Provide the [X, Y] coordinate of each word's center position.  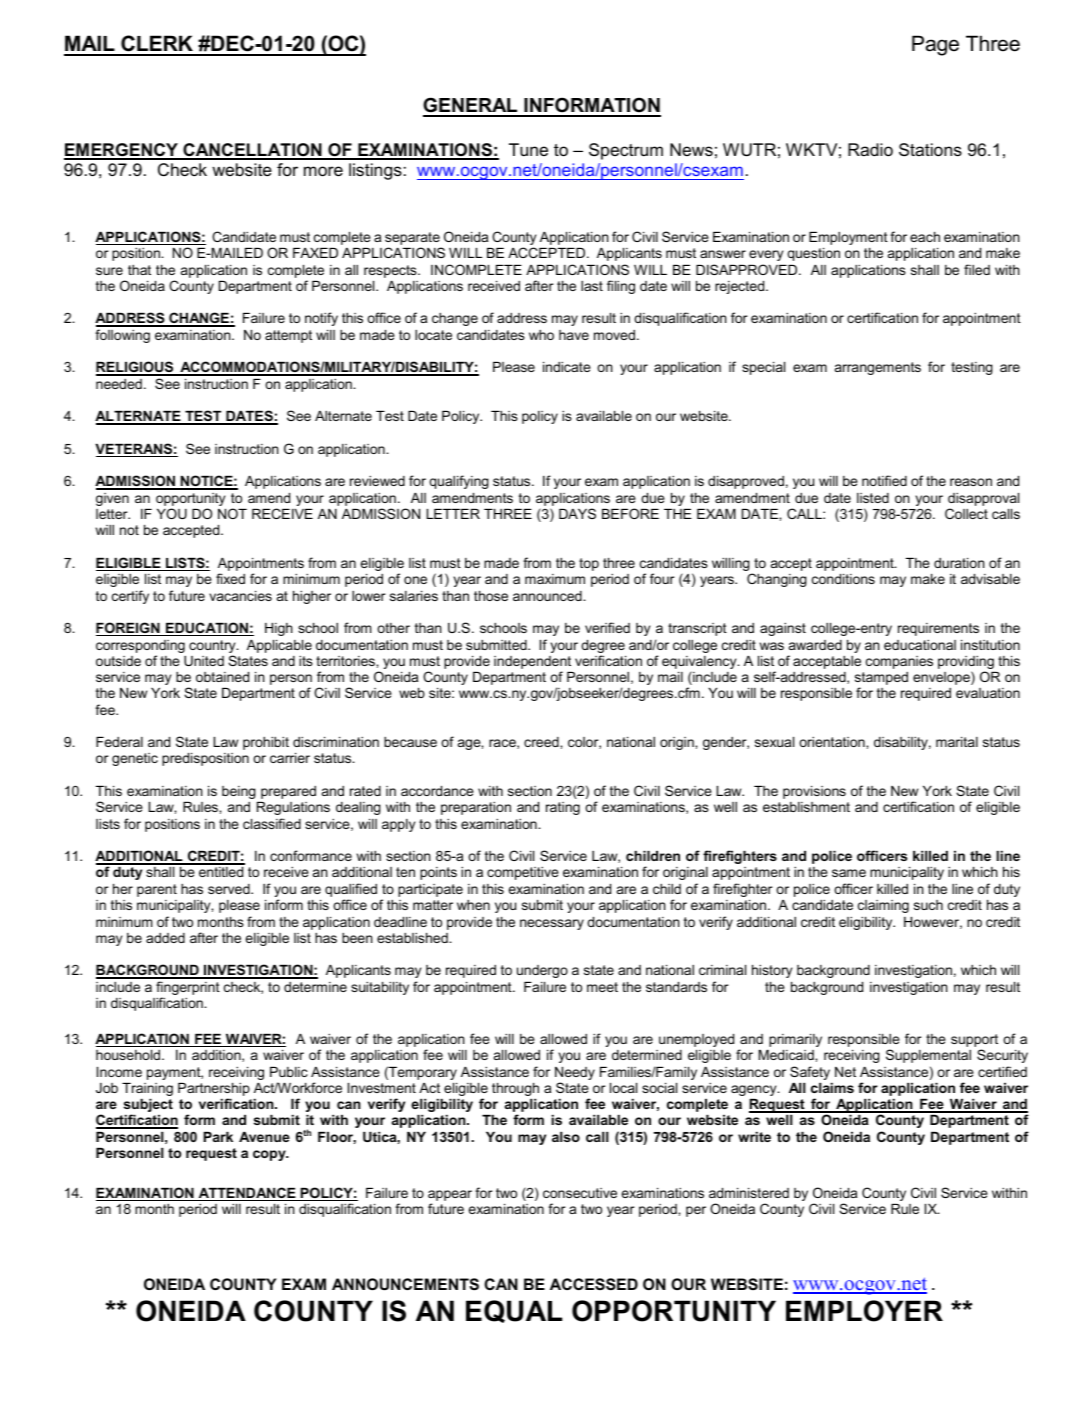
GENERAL [471, 106]
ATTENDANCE [247, 1194]
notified [884, 480]
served [230, 889]
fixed [230, 578]
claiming [883, 906]
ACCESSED [594, 1284]
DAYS [577, 513]
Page [935, 45]
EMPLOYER [864, 1311]
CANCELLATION [252, 151]
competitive [523, 873]
